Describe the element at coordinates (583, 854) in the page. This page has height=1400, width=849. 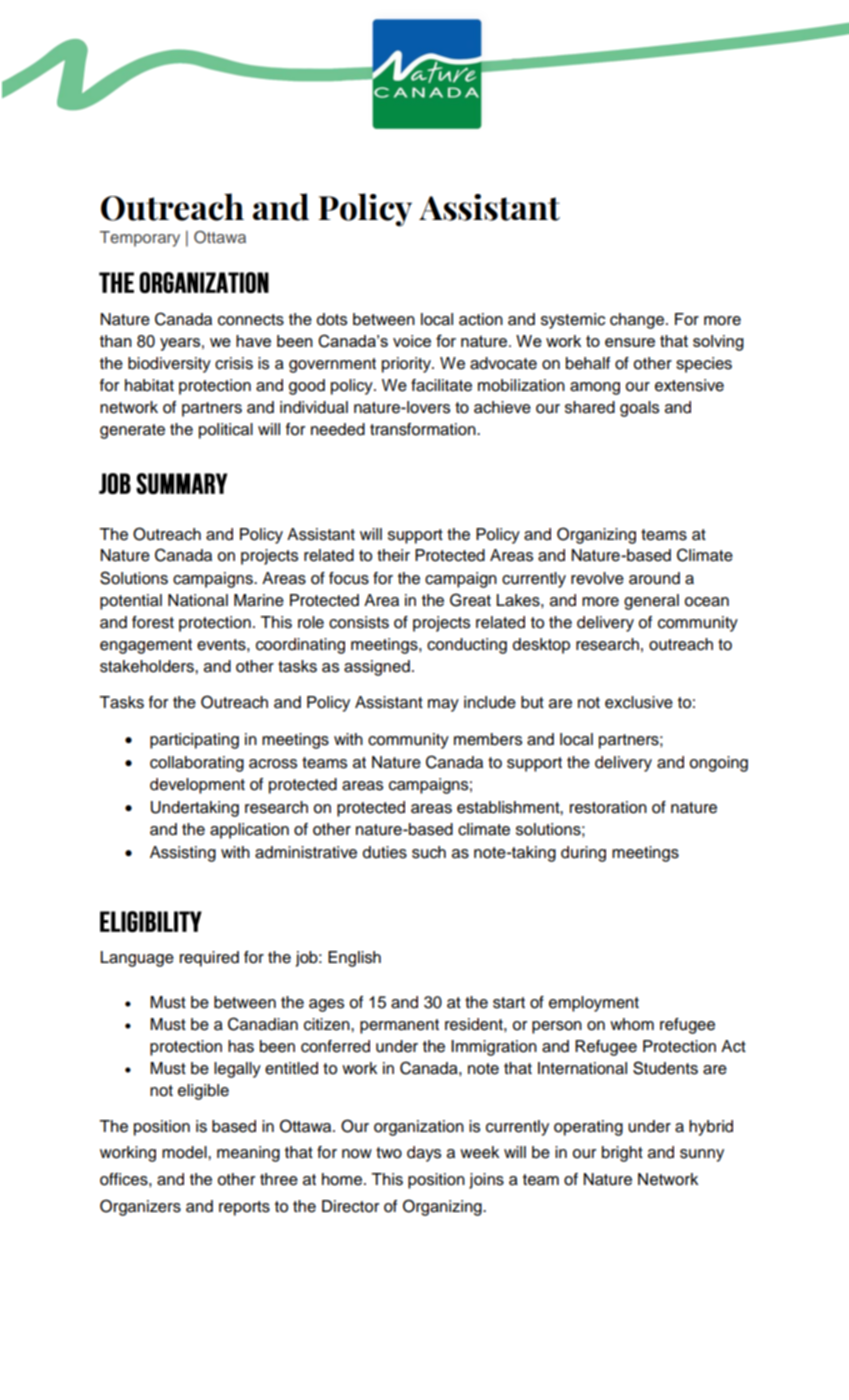
I see `during` at that location.
